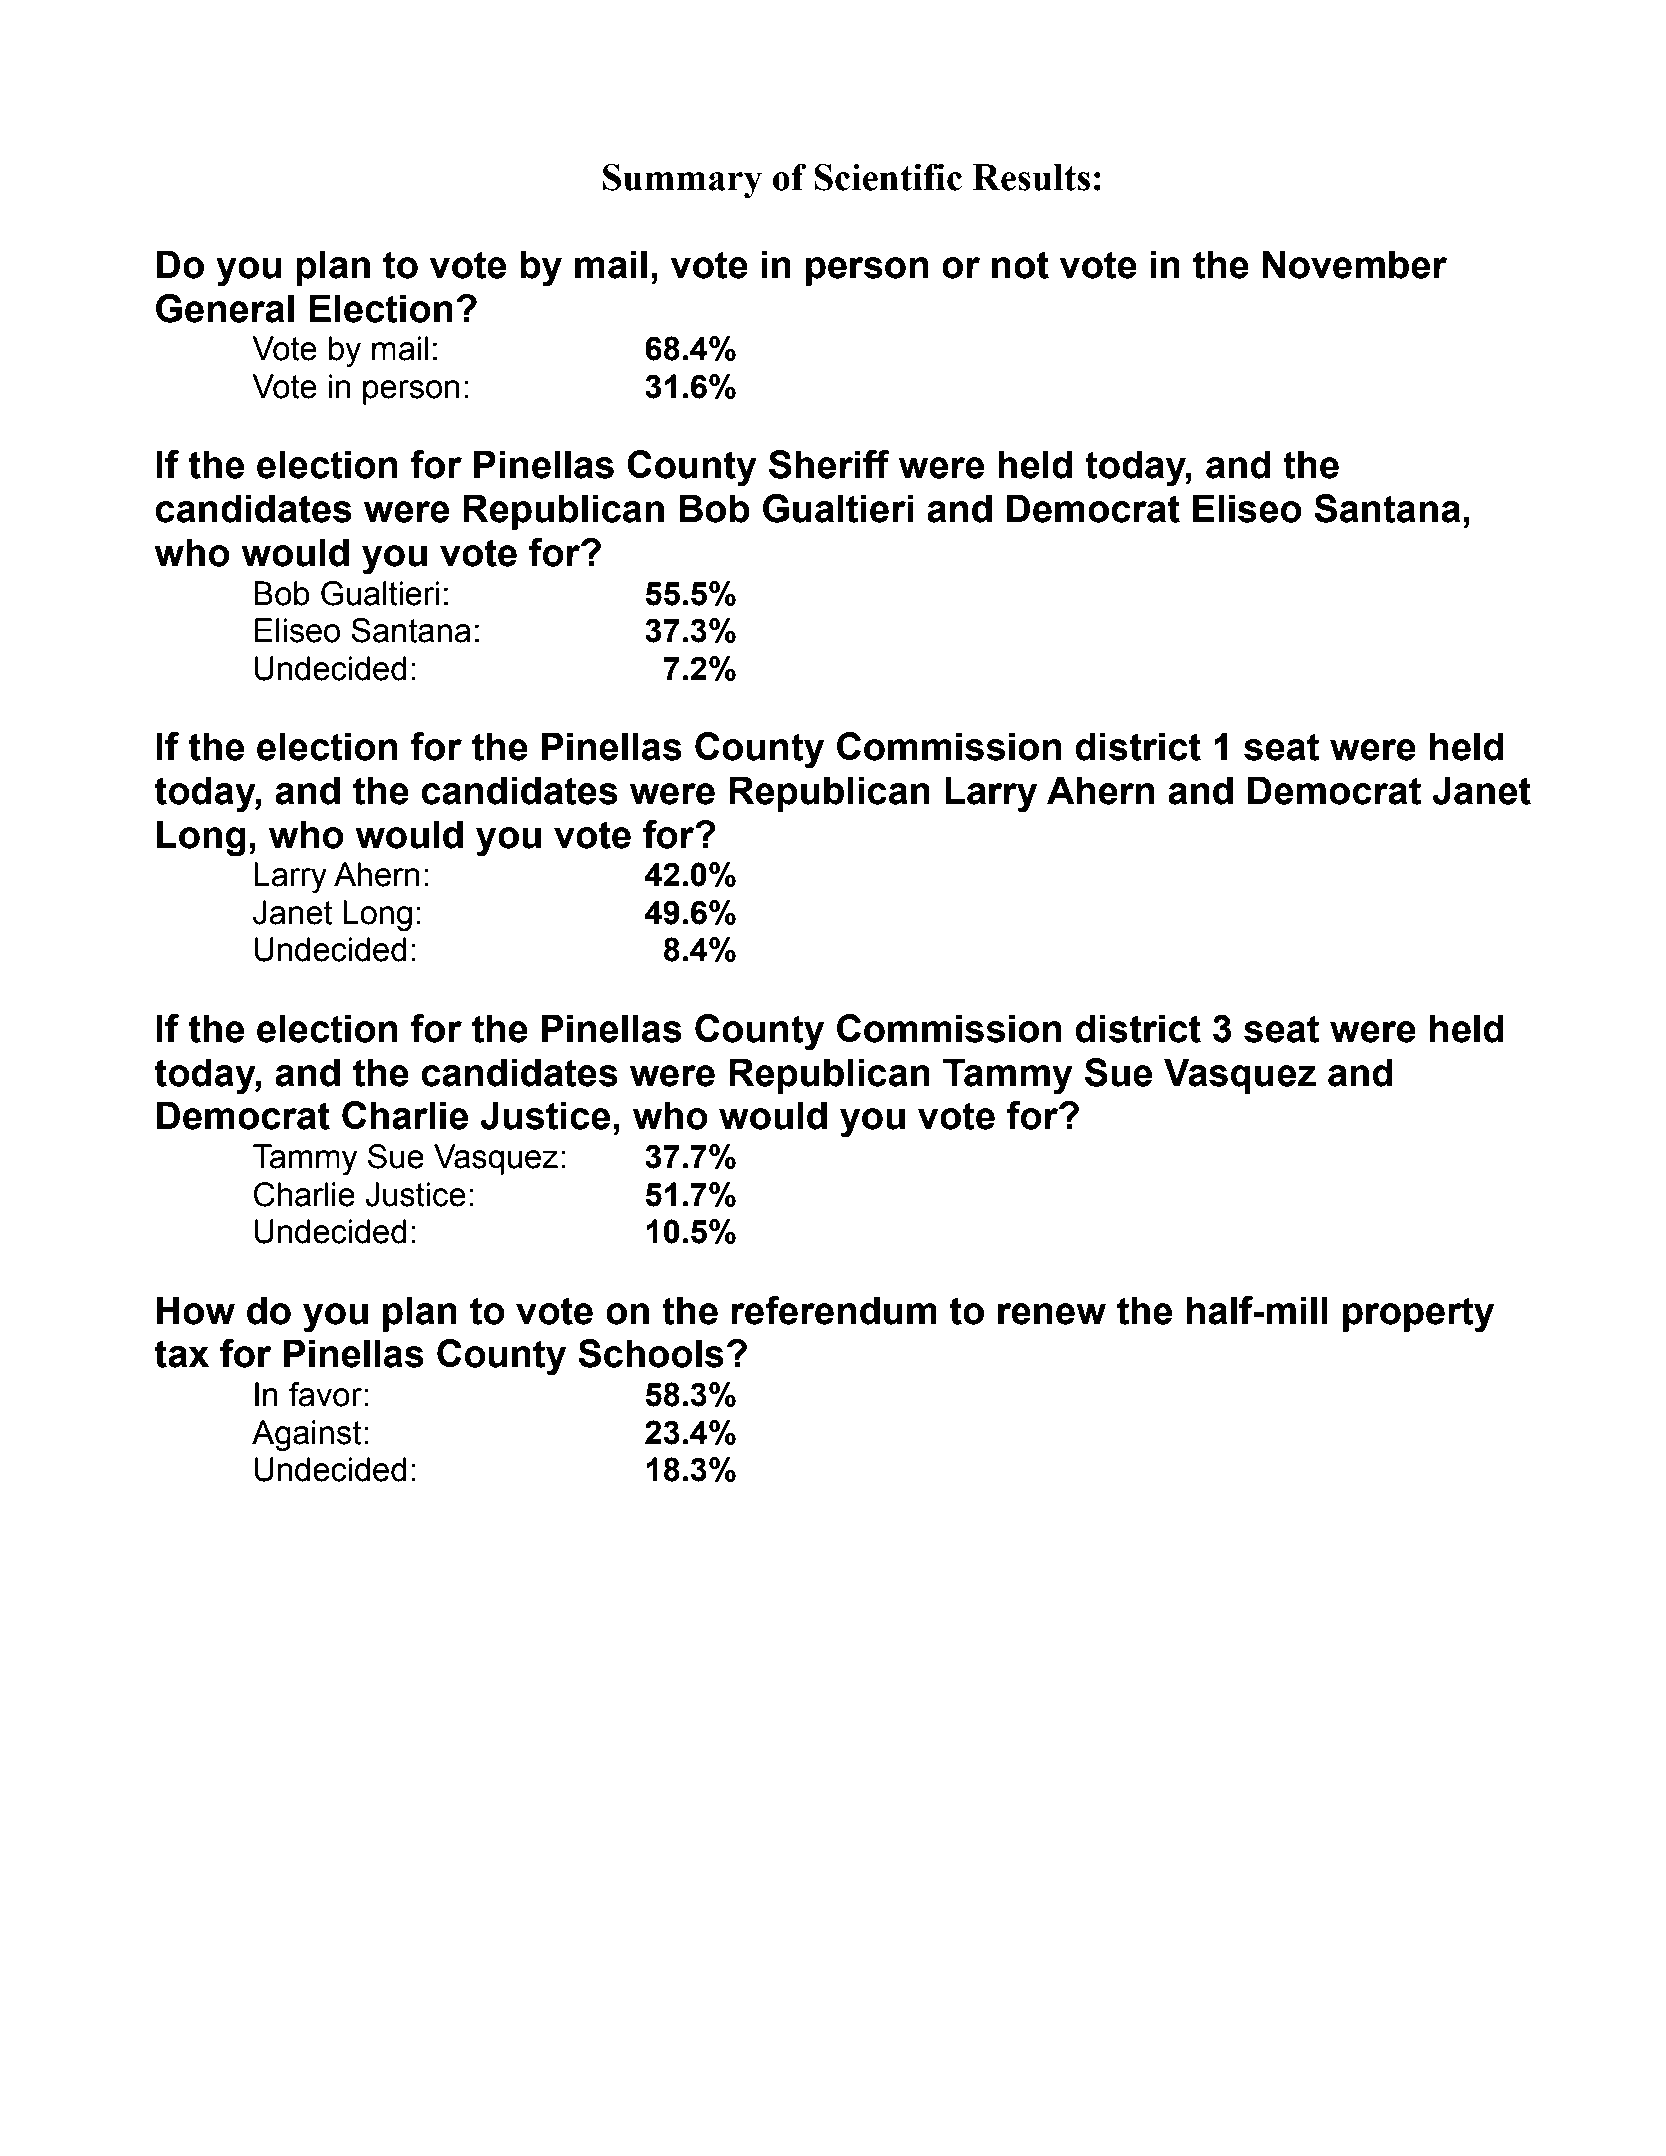  Describe the element at coordinates (829, 464) in the image. I see `Sheriff` at that location.
